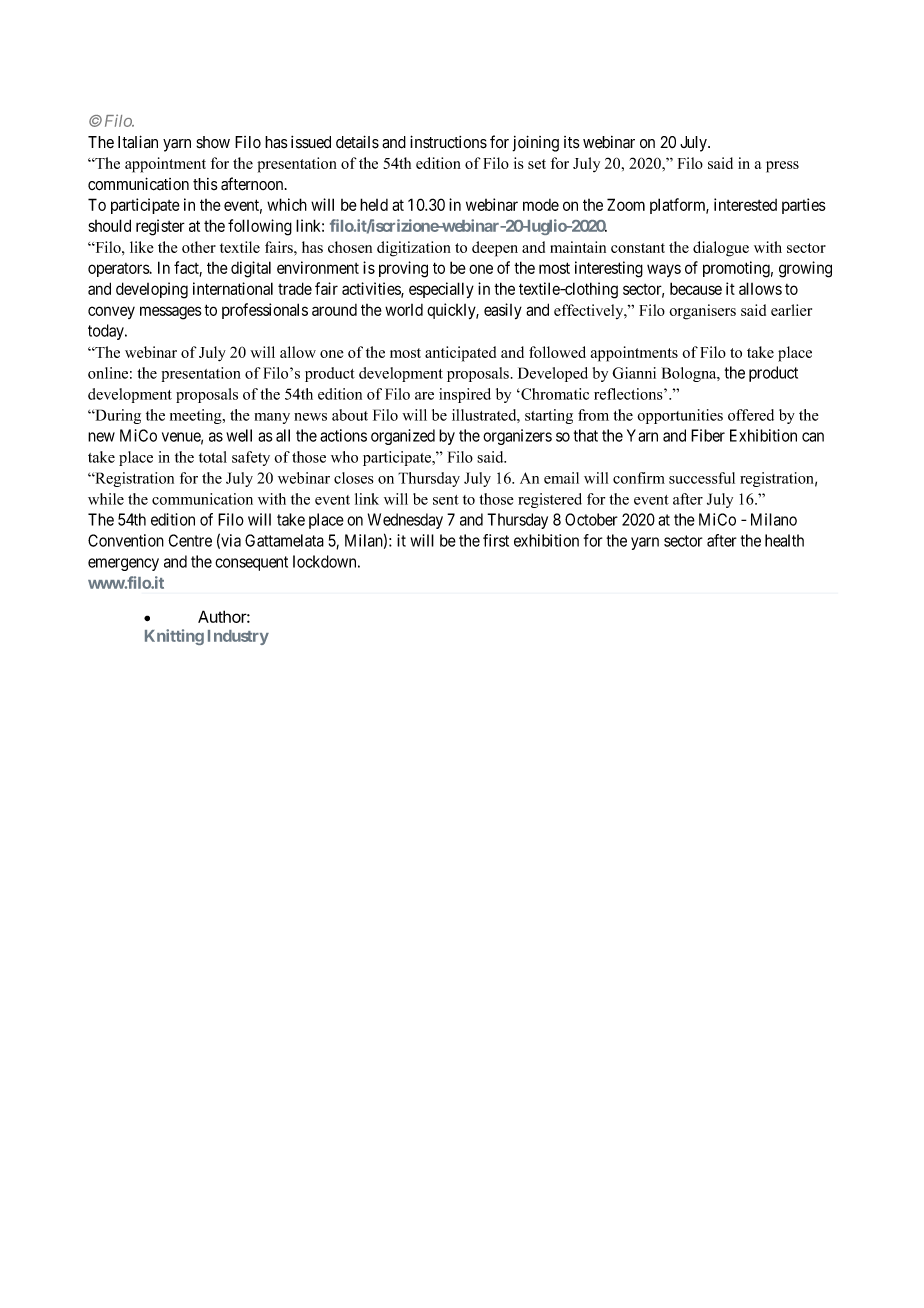 Image resolution: width=924 pixels, height=1308 pixels. What do you see at coordinates (448, 142) in the page?
I see `instructions` at bounding box center [448, 142].
